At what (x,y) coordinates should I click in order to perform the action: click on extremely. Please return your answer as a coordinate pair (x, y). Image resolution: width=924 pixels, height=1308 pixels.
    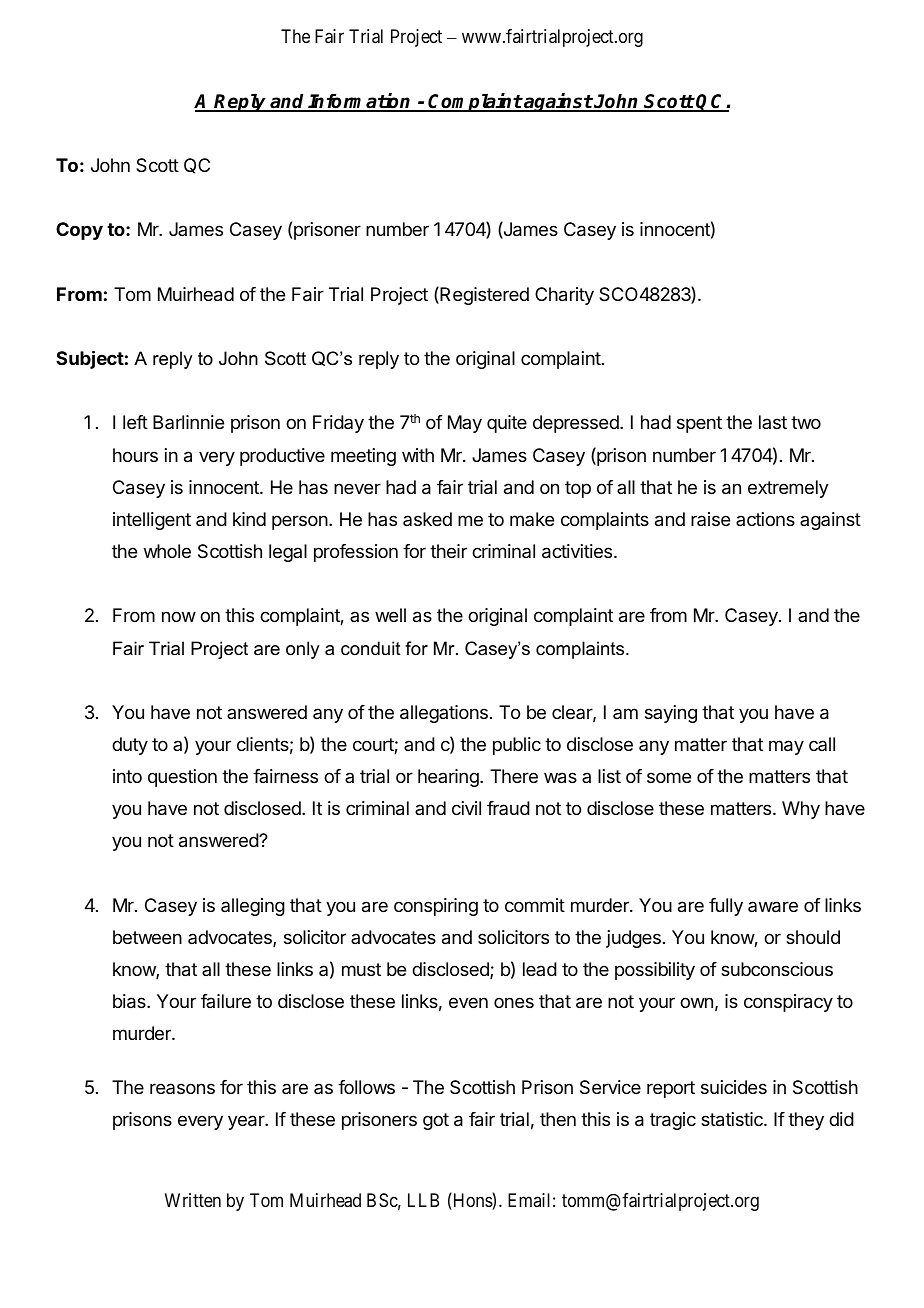
    Looking at the image, I should click on (788, 489).
